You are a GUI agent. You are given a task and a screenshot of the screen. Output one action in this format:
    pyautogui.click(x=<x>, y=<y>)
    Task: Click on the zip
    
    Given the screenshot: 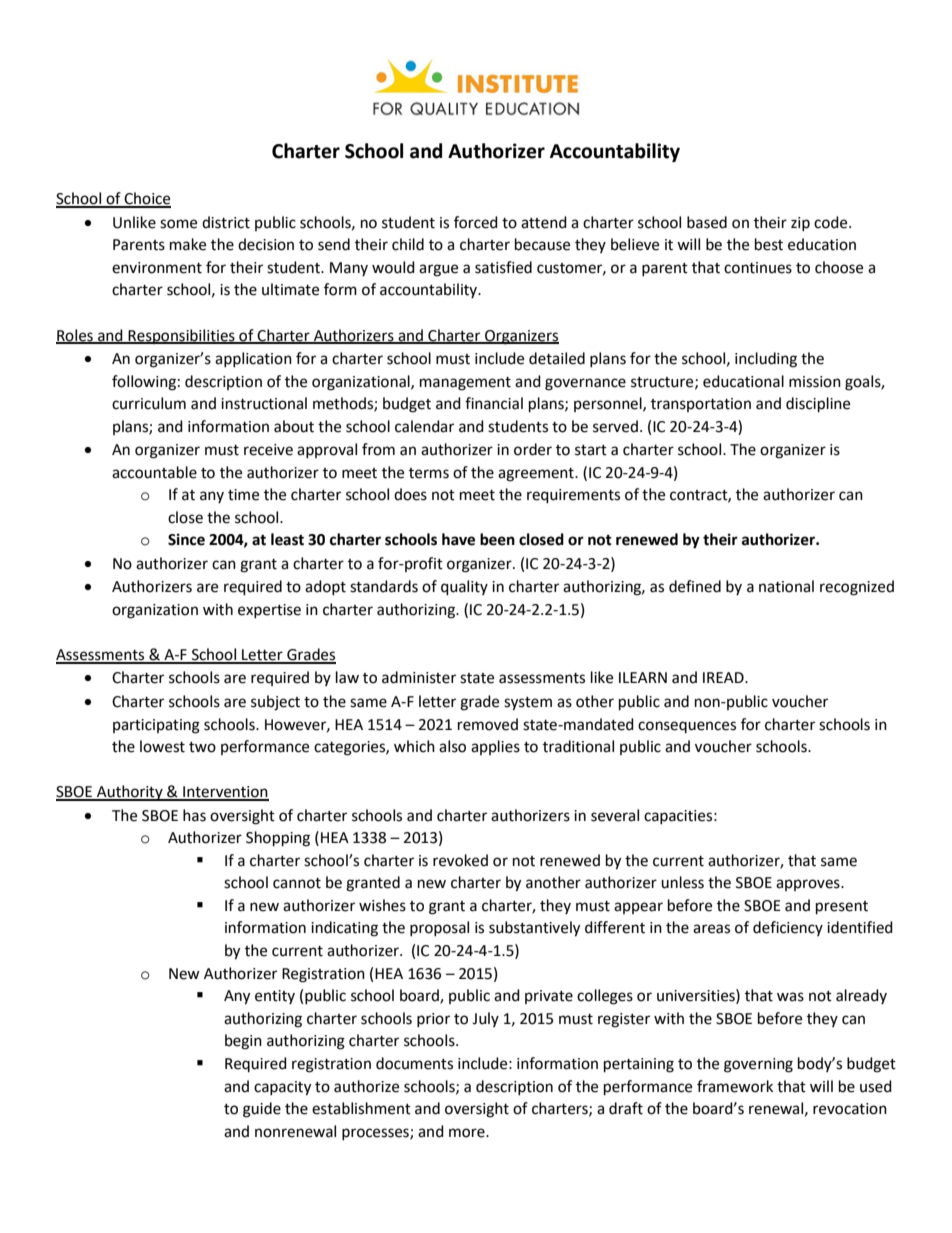 What is the action you would take?
    pyautogui.click(x=800, y=224)
